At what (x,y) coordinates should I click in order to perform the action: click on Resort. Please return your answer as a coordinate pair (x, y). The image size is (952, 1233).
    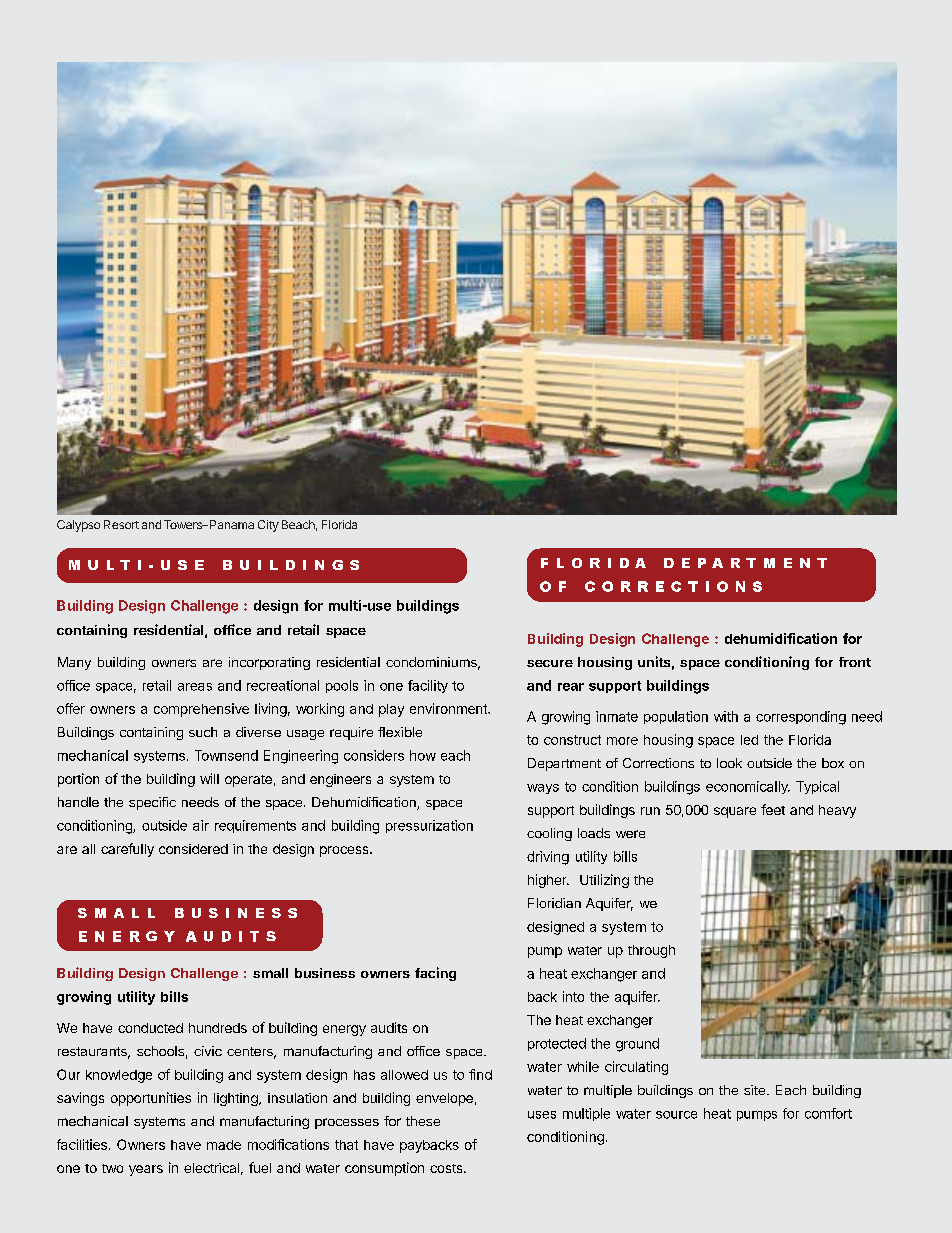
    Looking at the image, I should click on (121, 524).
